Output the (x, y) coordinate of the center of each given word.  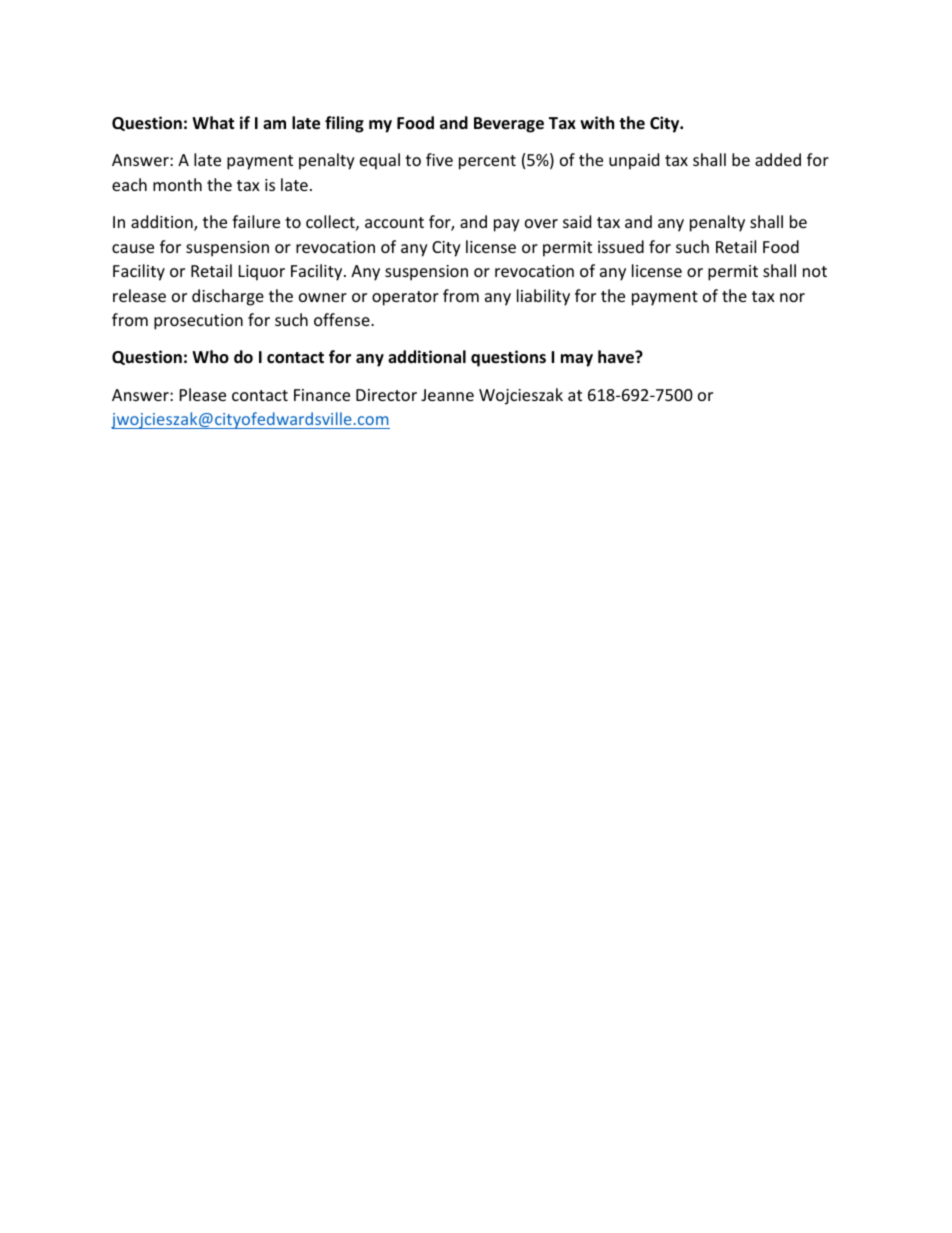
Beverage (509, 125)
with (597, 122)
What (213, 122)
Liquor (262, 273)
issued (621, 246)
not (815, 271)
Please (203, 394)
